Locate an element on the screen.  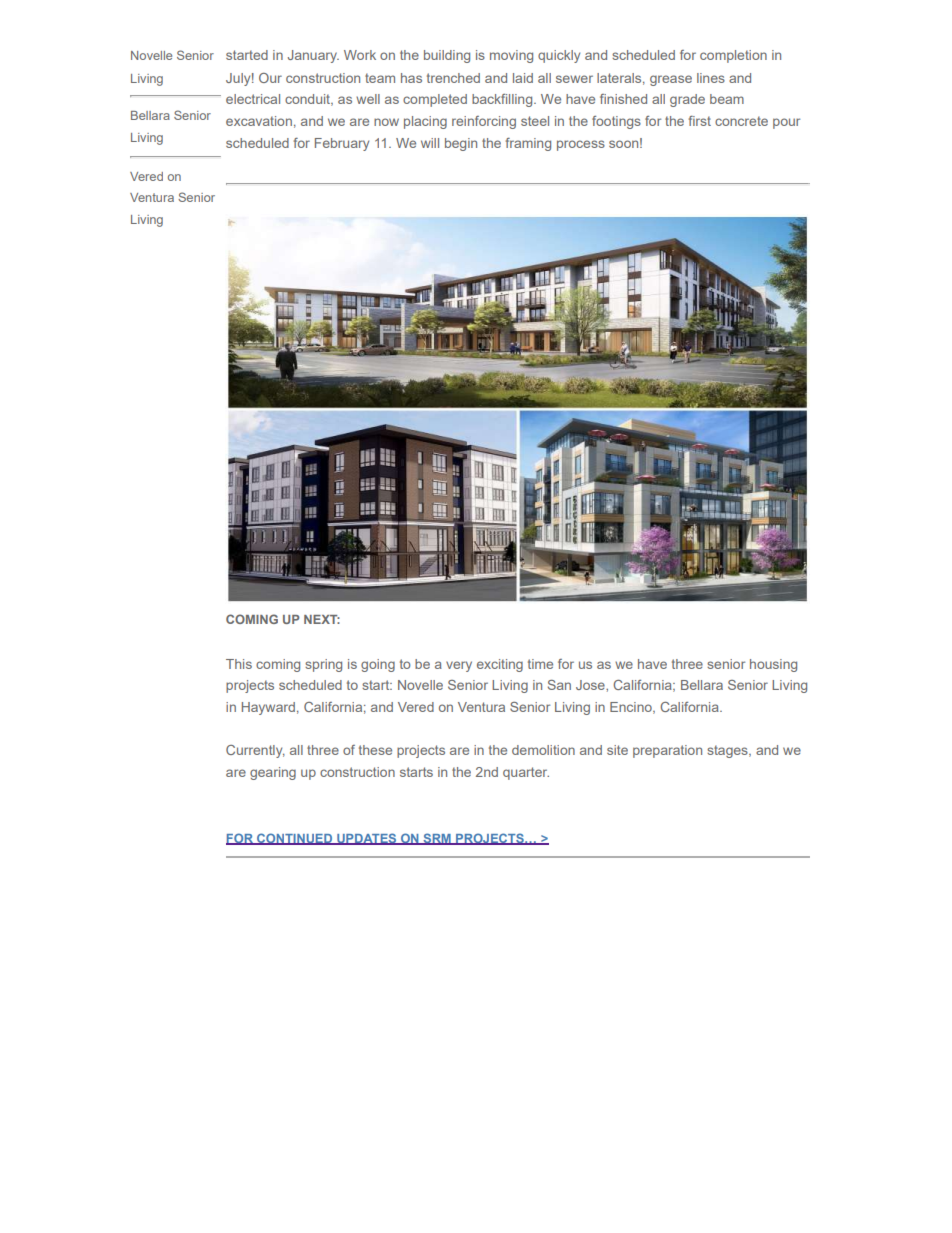
laid is located at coordinates (523, 78).
